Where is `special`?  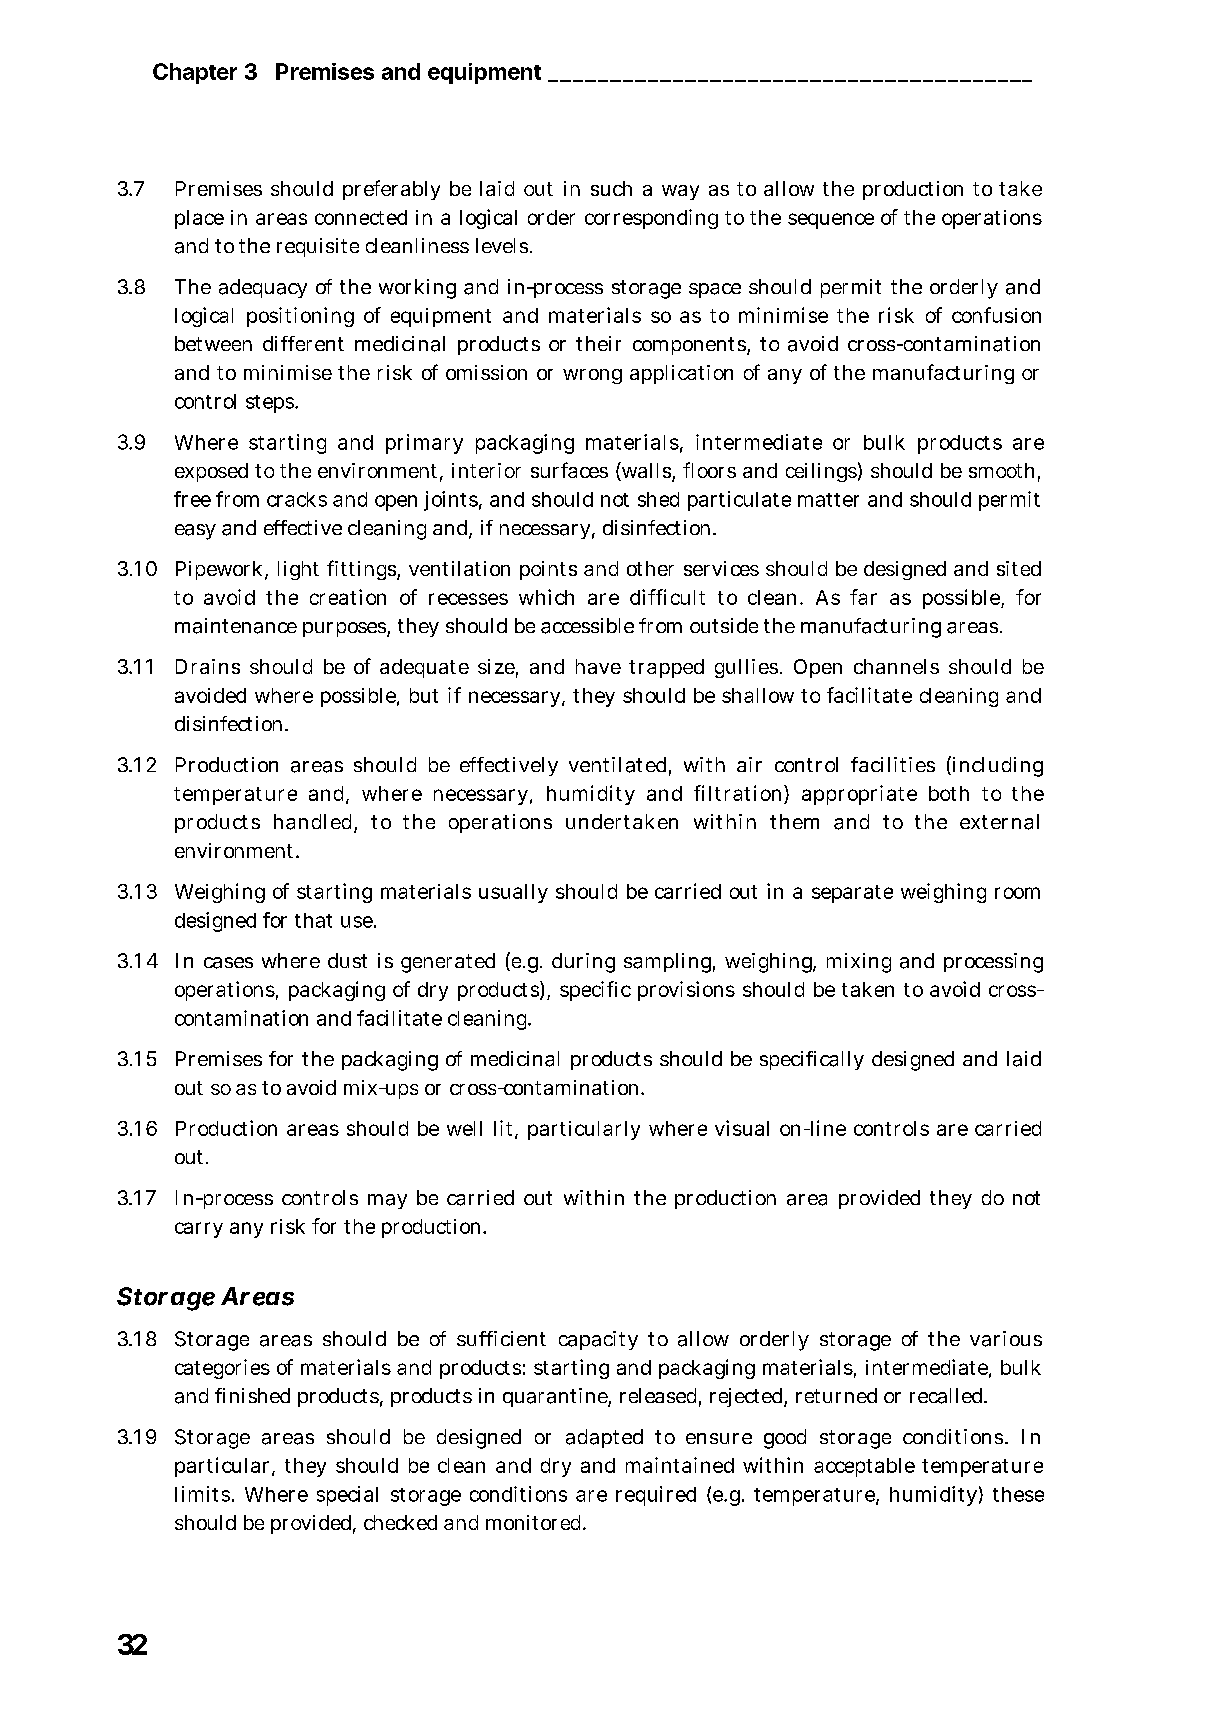 special is located at coordinates (347, 1496).
